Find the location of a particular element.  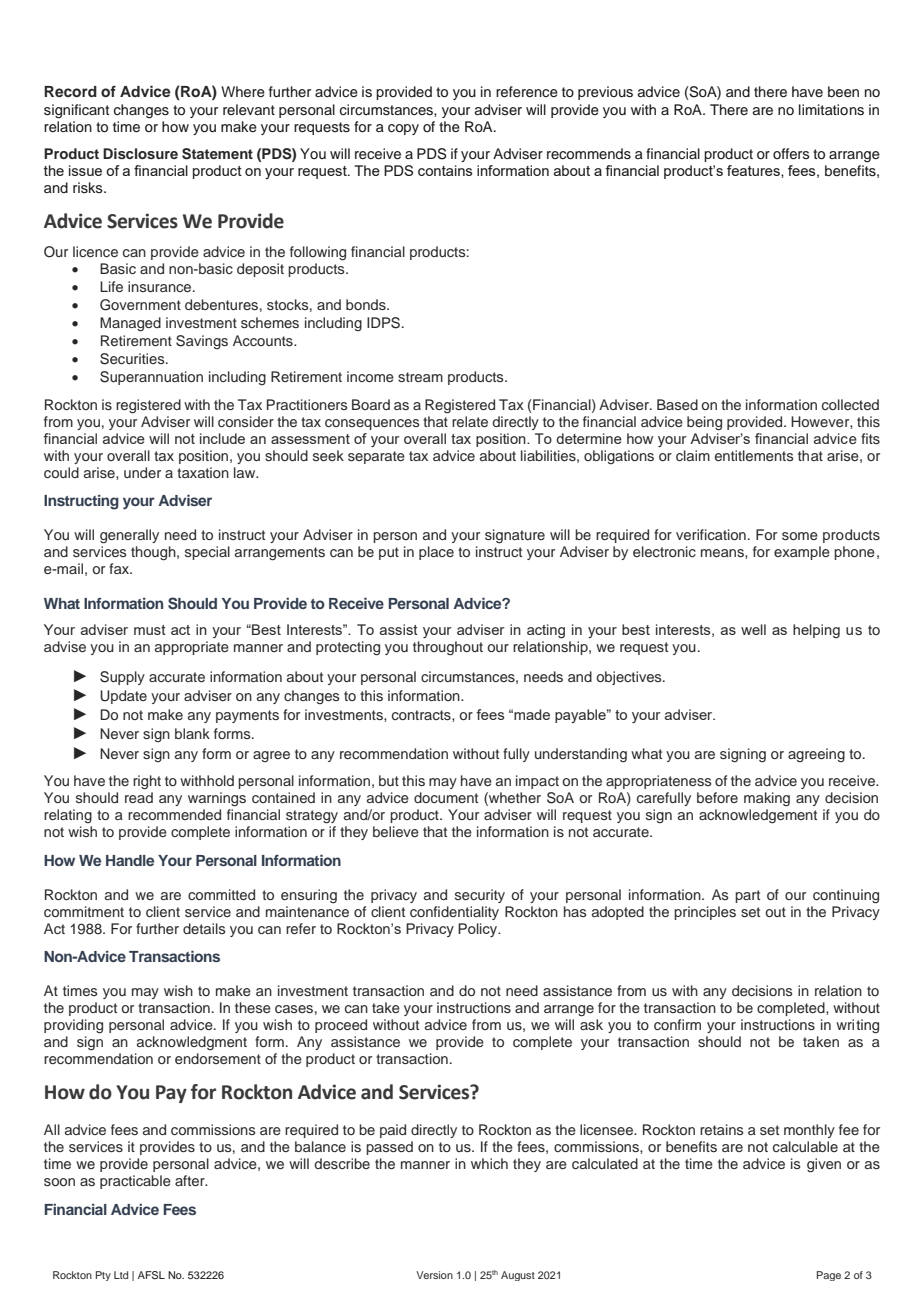

copy is located at coordinates (403, 129).
